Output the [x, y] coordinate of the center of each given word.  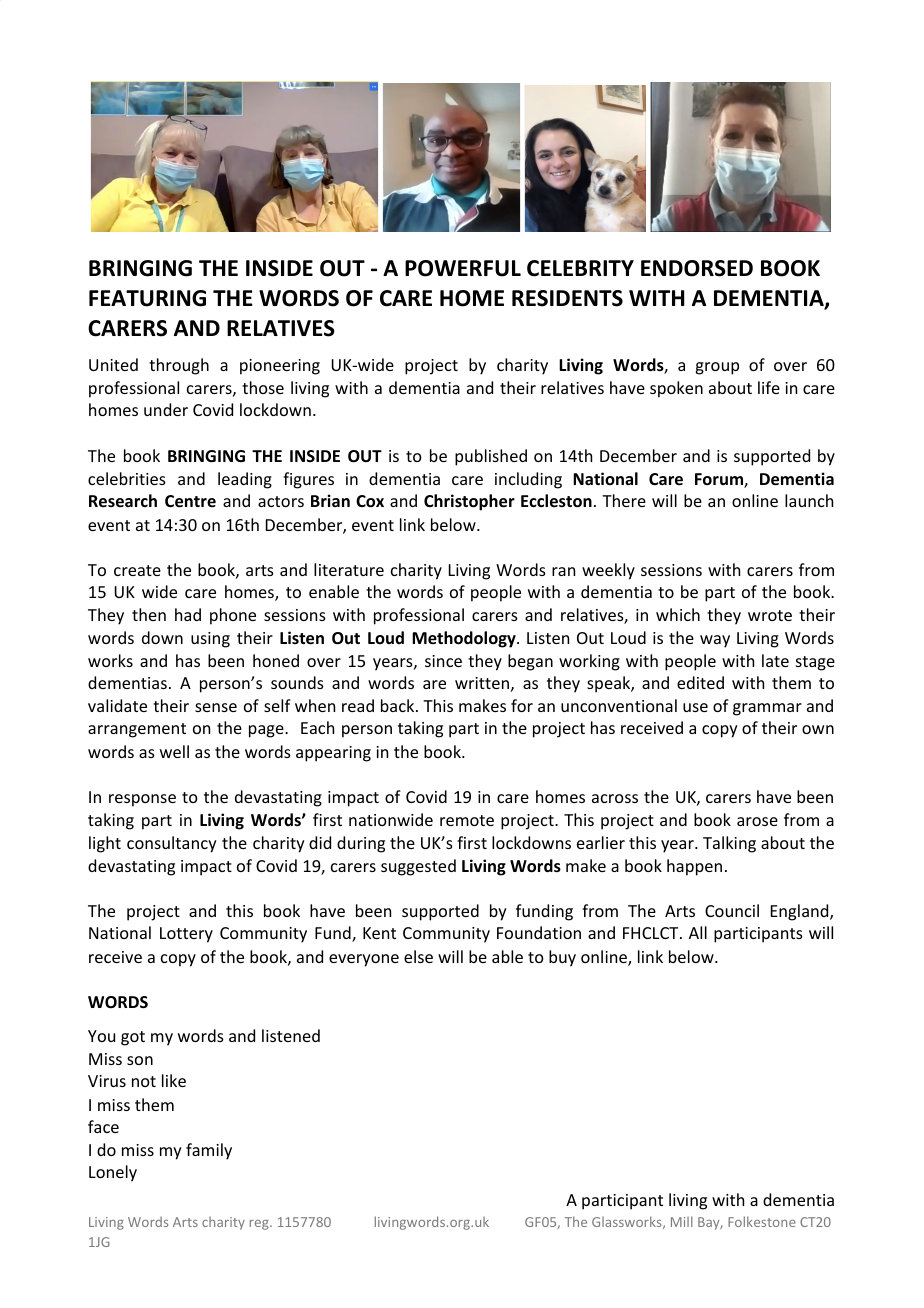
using [210, 640]
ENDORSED [697, 268]
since [443, 661]
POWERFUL [463, 268]
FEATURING [147, 298]
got [133, 1038]
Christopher [469, 502]
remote [467, 820]
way [715, 641]
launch [809, 500]
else [418, 956]
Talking [729, 844]
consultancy [172, 844]
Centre [190, 501]
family [209, 1151]
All [698, 932]
